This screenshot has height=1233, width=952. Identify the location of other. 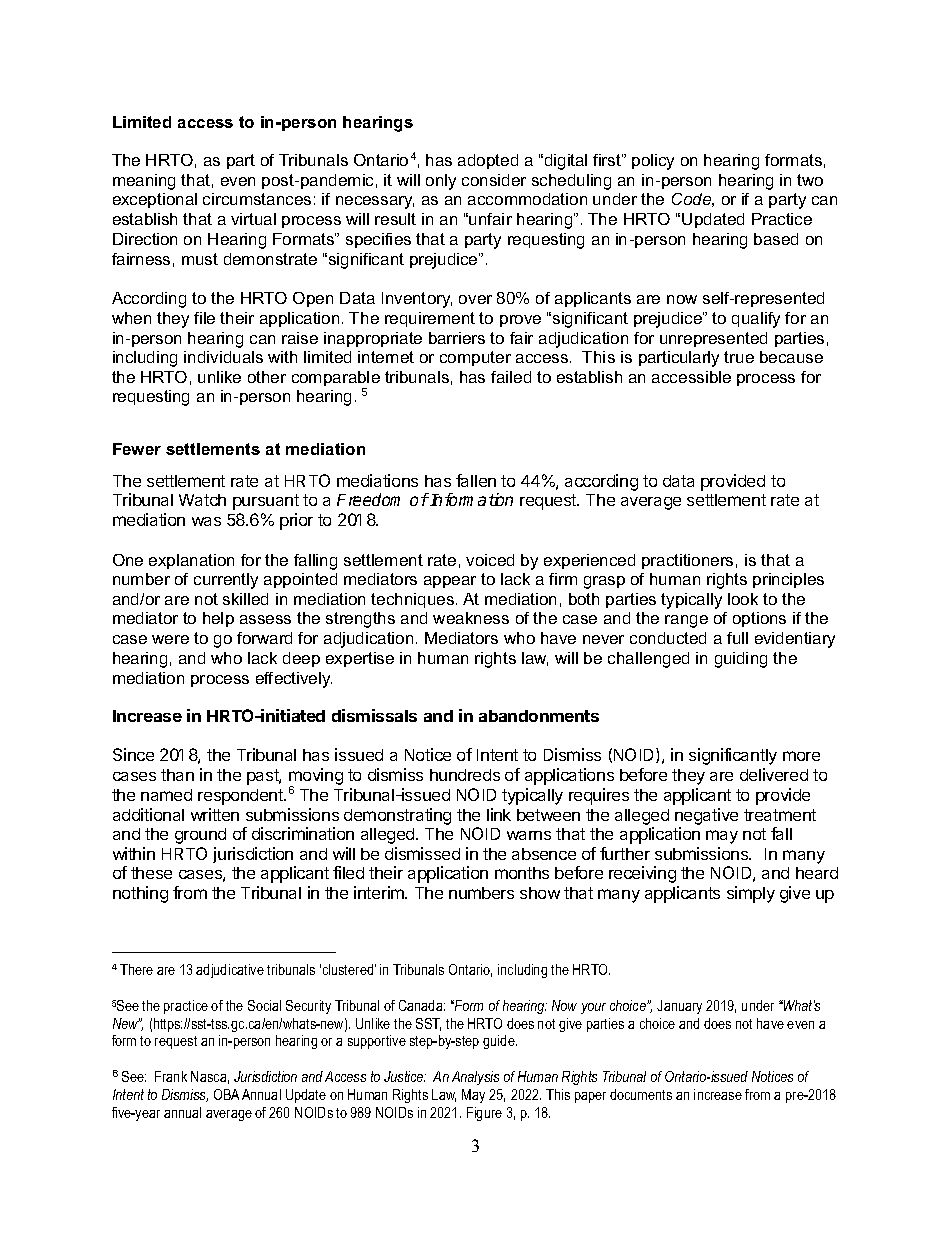
(267, 377).
